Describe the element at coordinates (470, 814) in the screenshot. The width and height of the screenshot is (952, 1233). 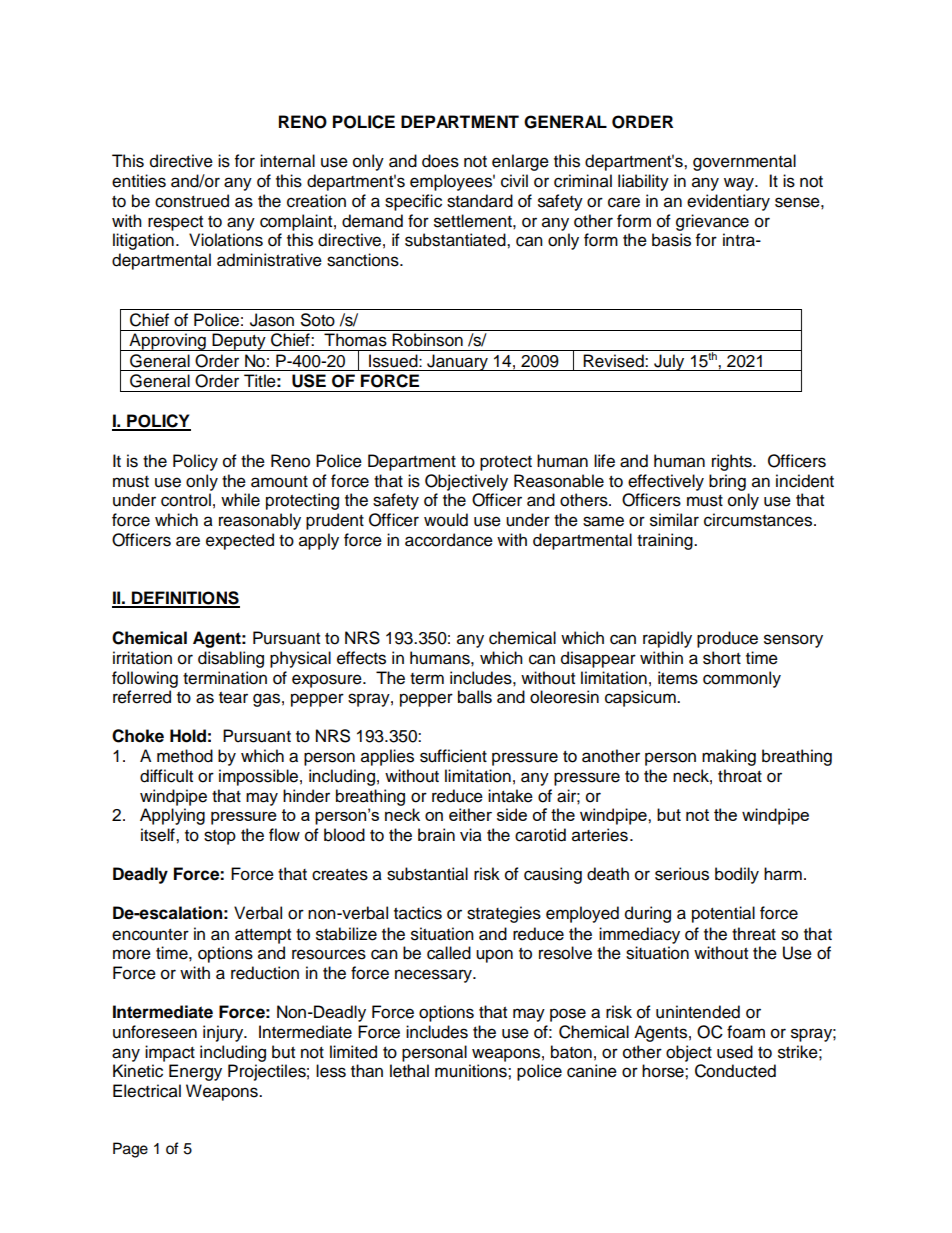
I see `either` at that location.
